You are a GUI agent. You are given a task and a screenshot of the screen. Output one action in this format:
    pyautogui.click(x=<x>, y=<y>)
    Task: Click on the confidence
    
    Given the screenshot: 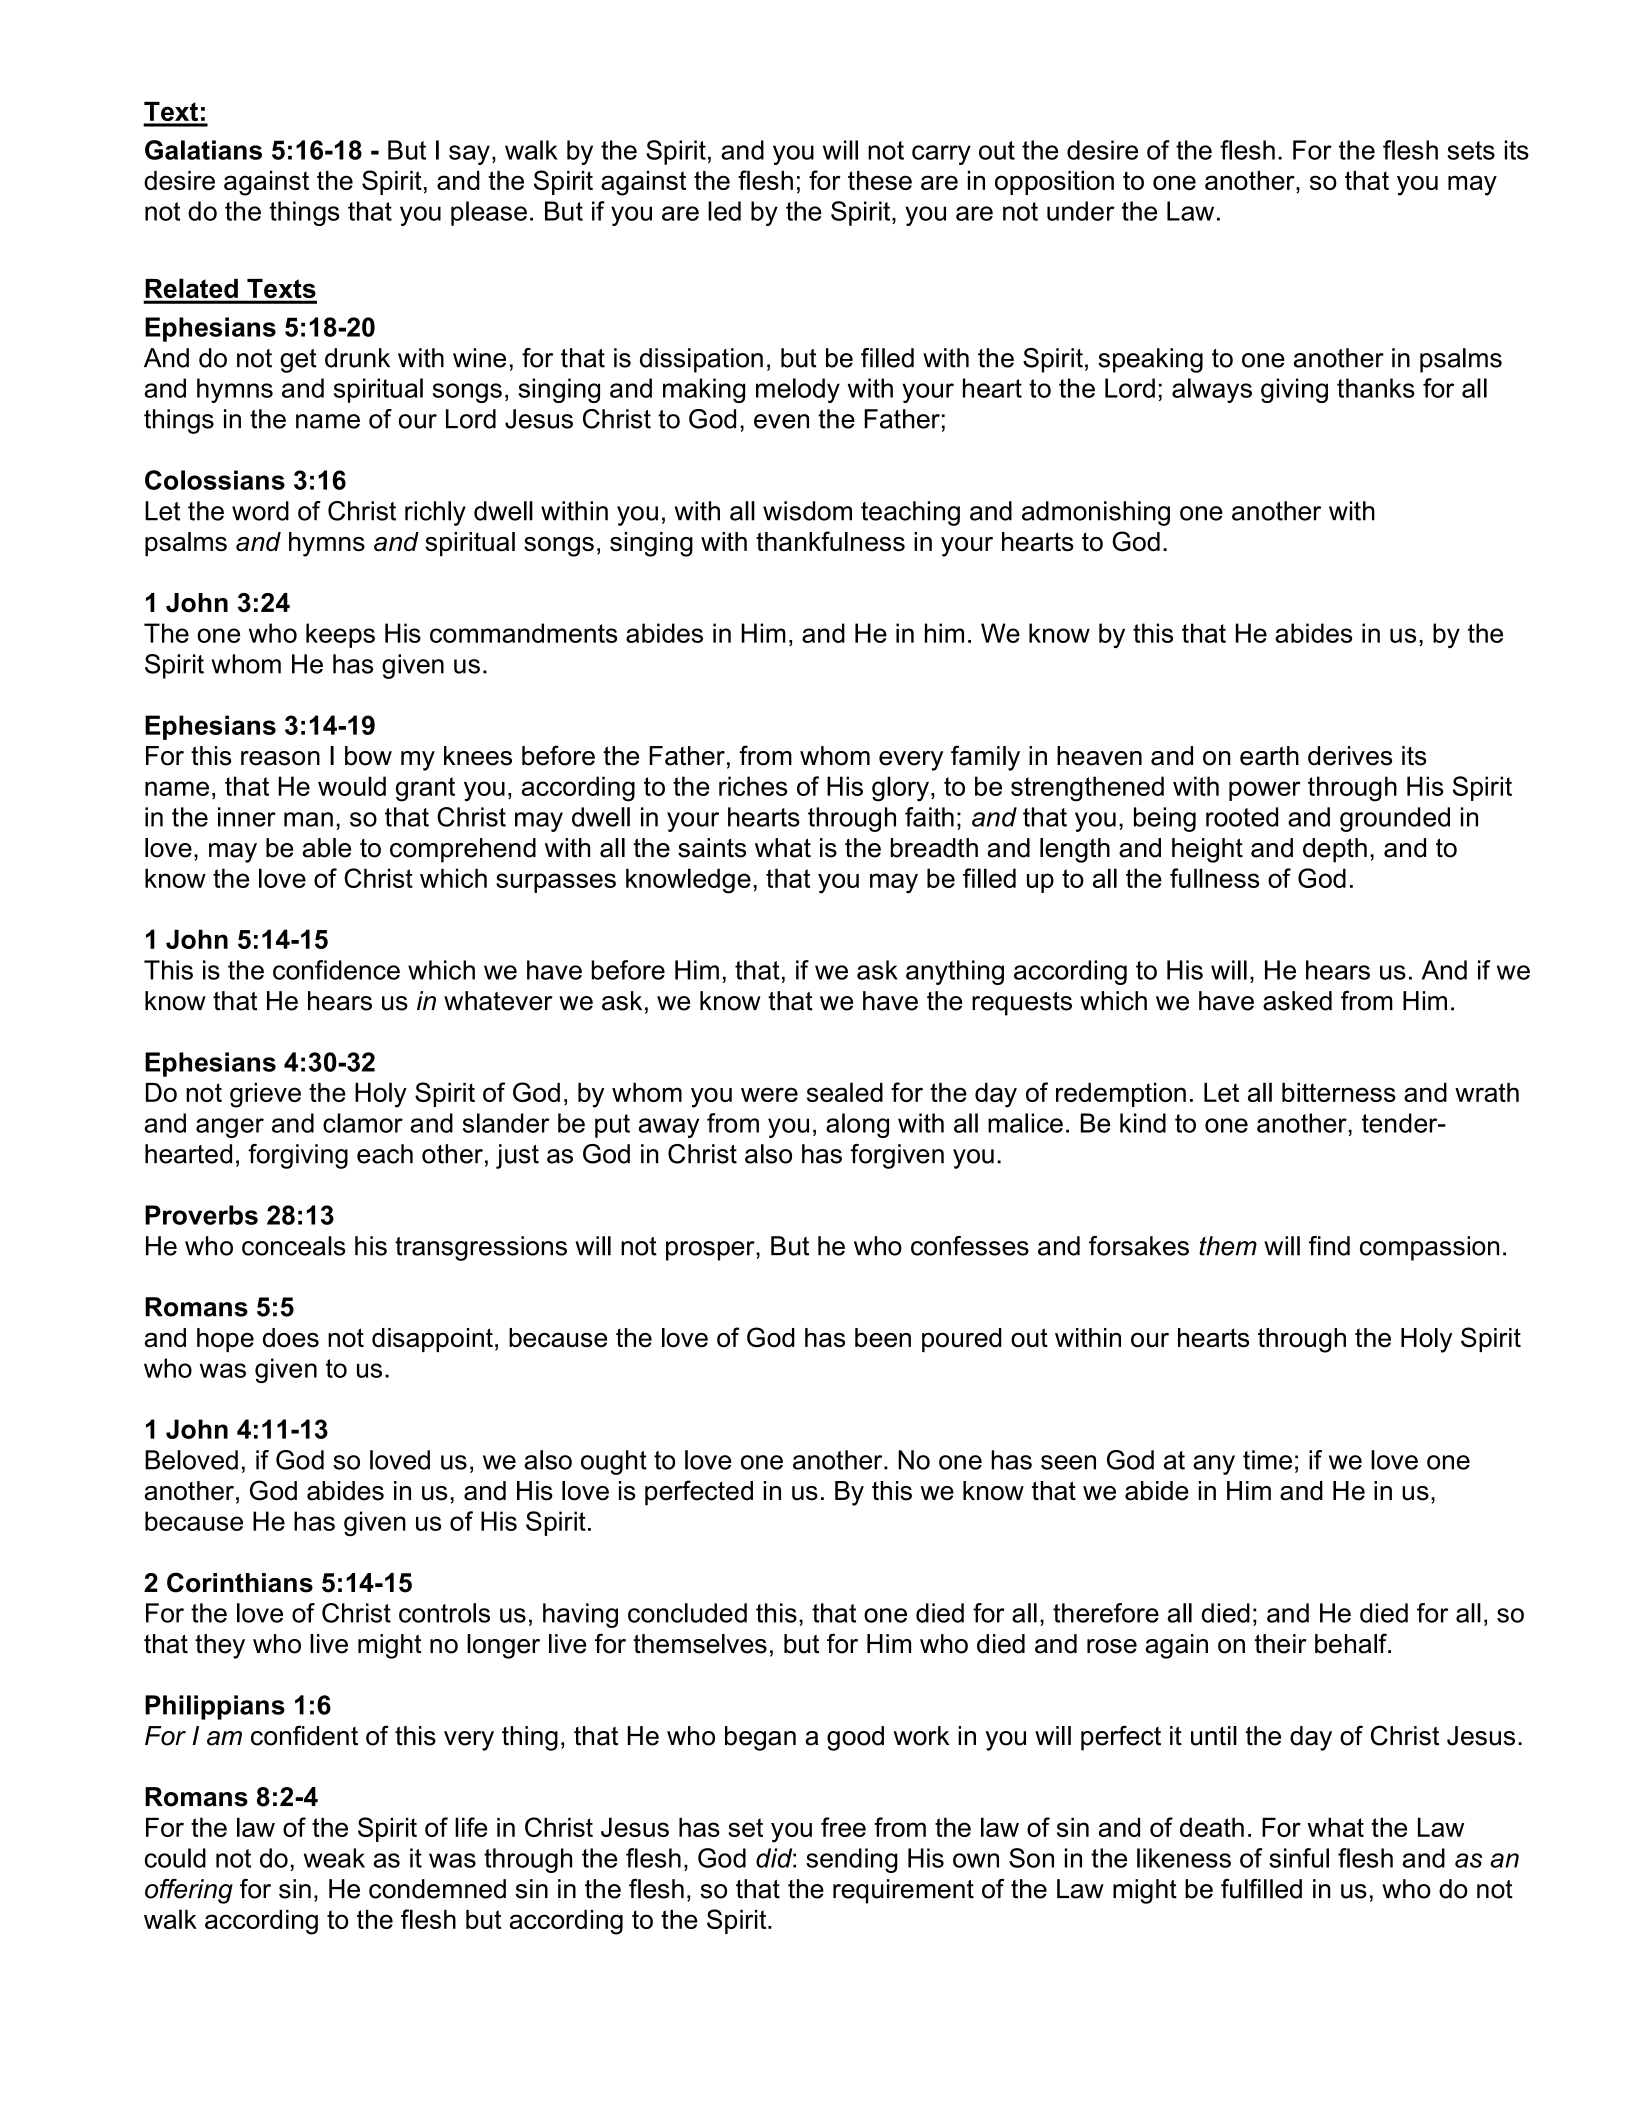 What is the action you would take?
    pyautogui.click(x=336, y=970)
